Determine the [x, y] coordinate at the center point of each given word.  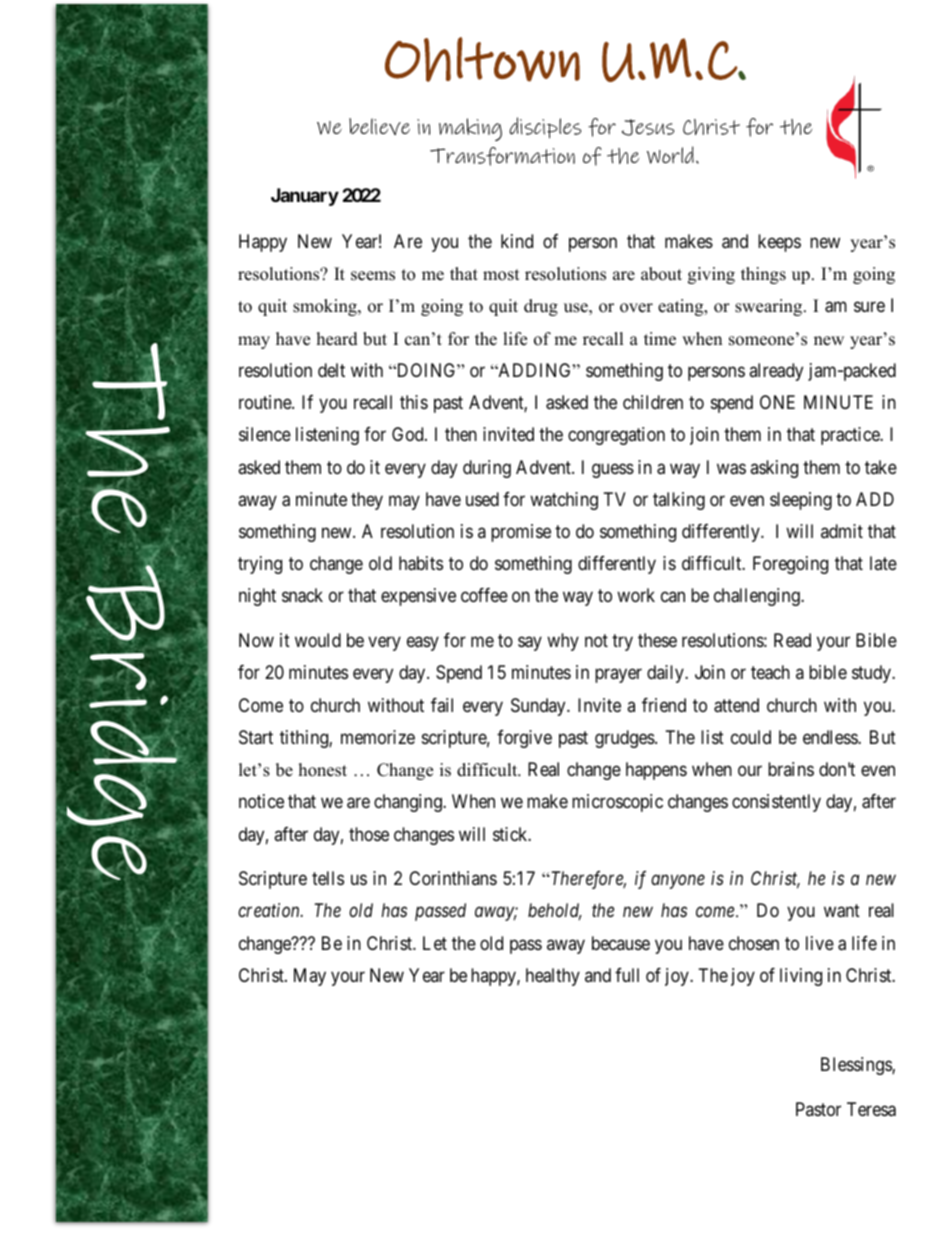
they [367, 501]
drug [541, 307]
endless [831, 737]
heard [337, 339]
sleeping [801, 501]
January [305, 197]
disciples [545, 128]
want [842, 911]
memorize [378, 737]
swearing [770, 307]
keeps [779, 243]
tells [328, 878]
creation [270, 910]
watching [564, 501]
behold [555, 911]
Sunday [539, 707]
